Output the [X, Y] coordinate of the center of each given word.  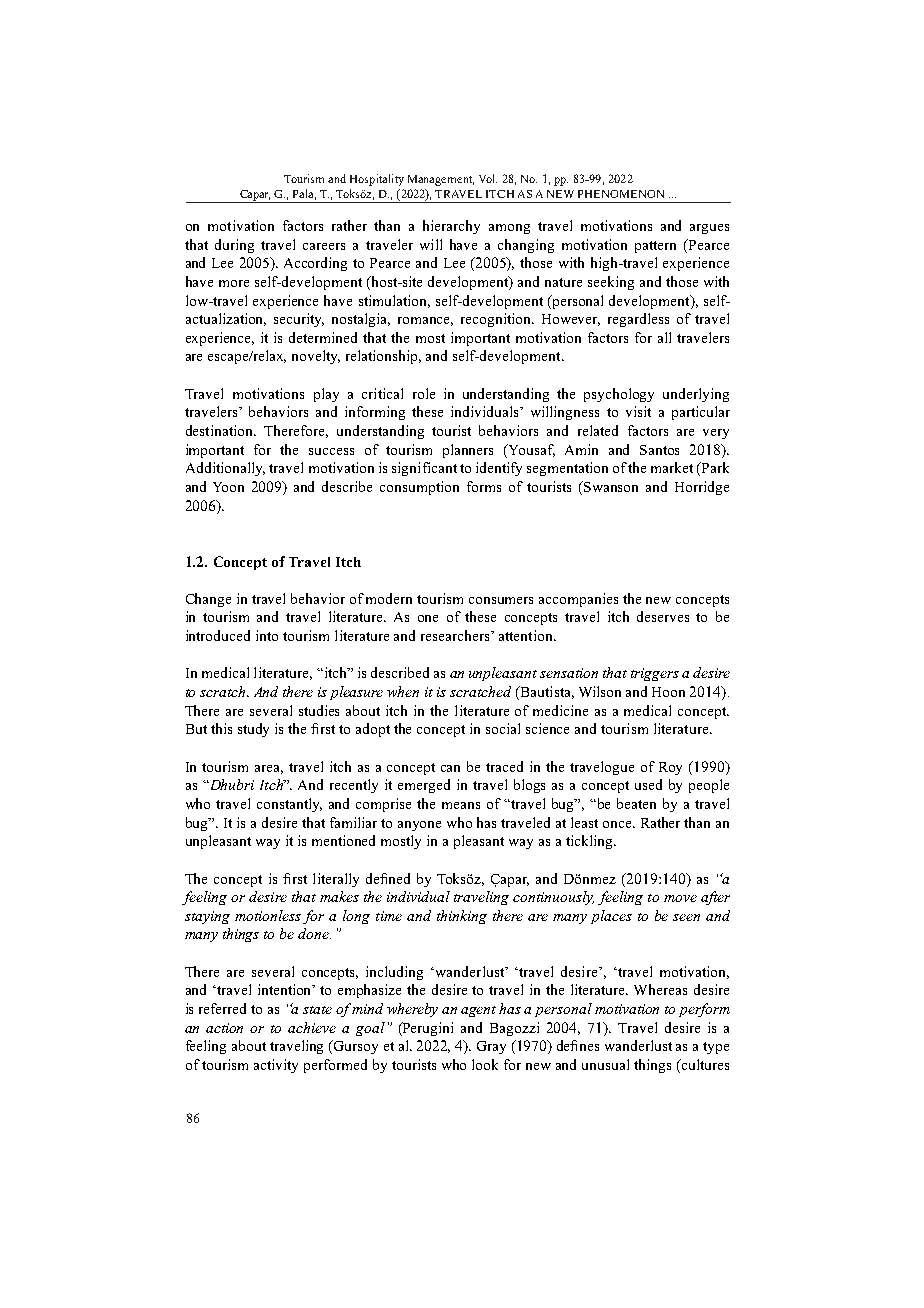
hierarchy [451, 227]
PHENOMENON [621, 194]
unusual [605, 1064]
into [267, 635]
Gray [491, 1047]
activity [276, 1066]
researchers [456, 635]
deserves [663, 616]
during [234, 246]
